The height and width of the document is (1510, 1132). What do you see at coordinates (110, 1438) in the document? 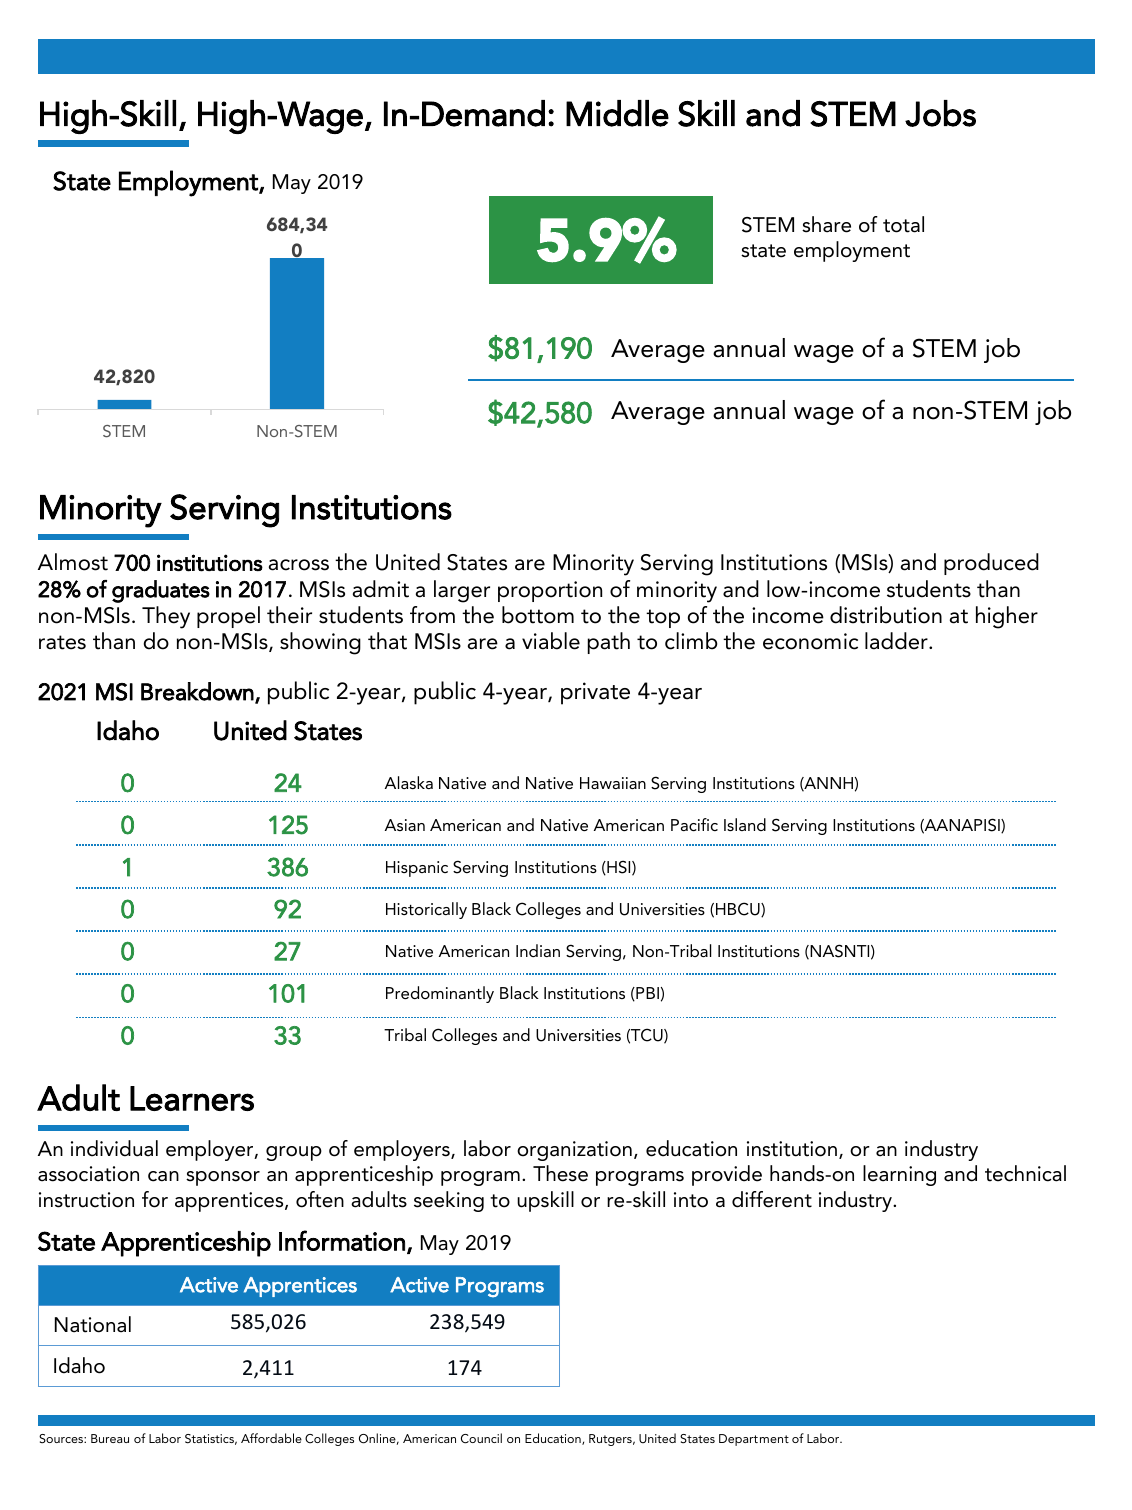
I see `Bureau` at bounding box center [110, 1438].
